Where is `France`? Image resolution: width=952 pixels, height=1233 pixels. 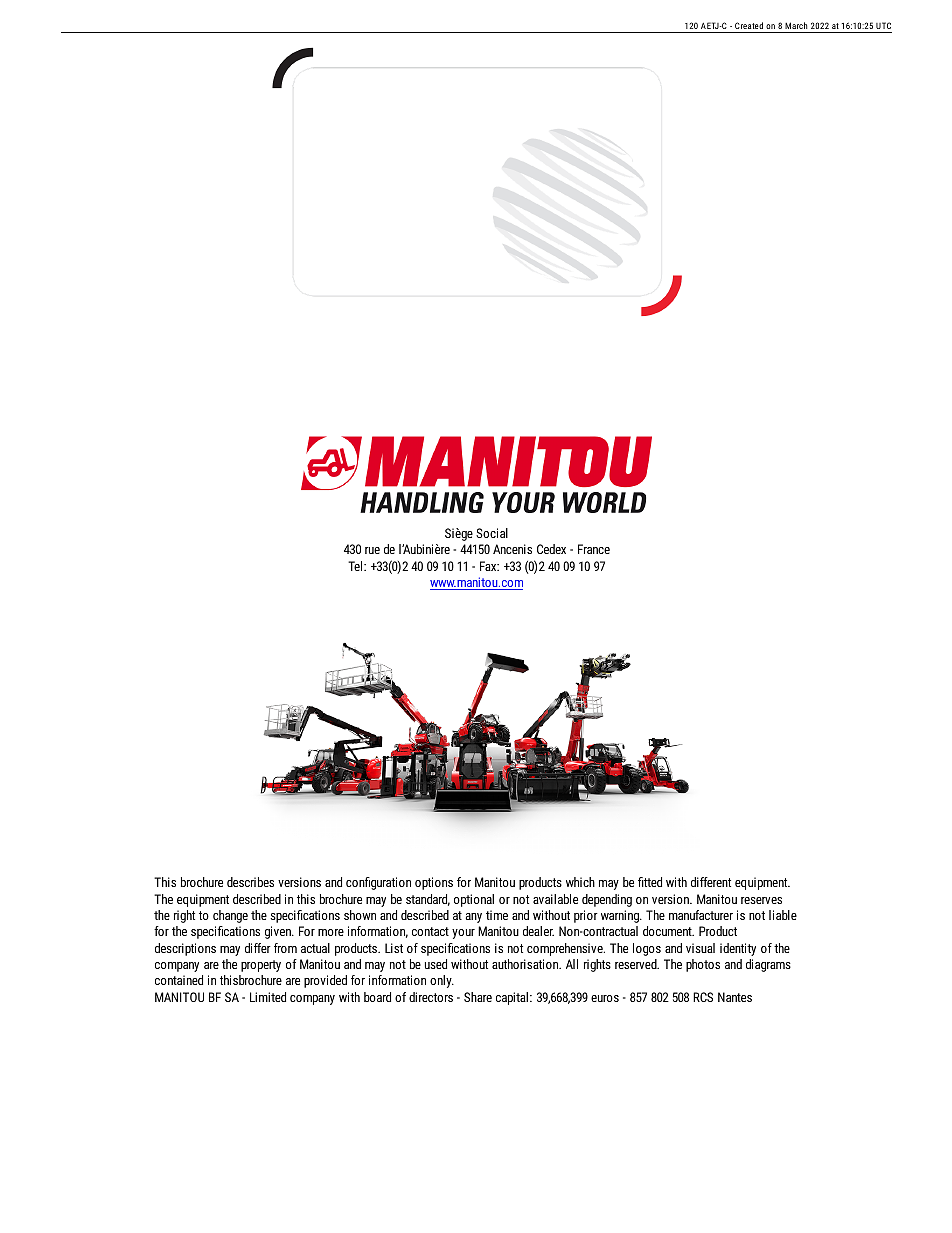
France is located at coordinates (594, 549).
